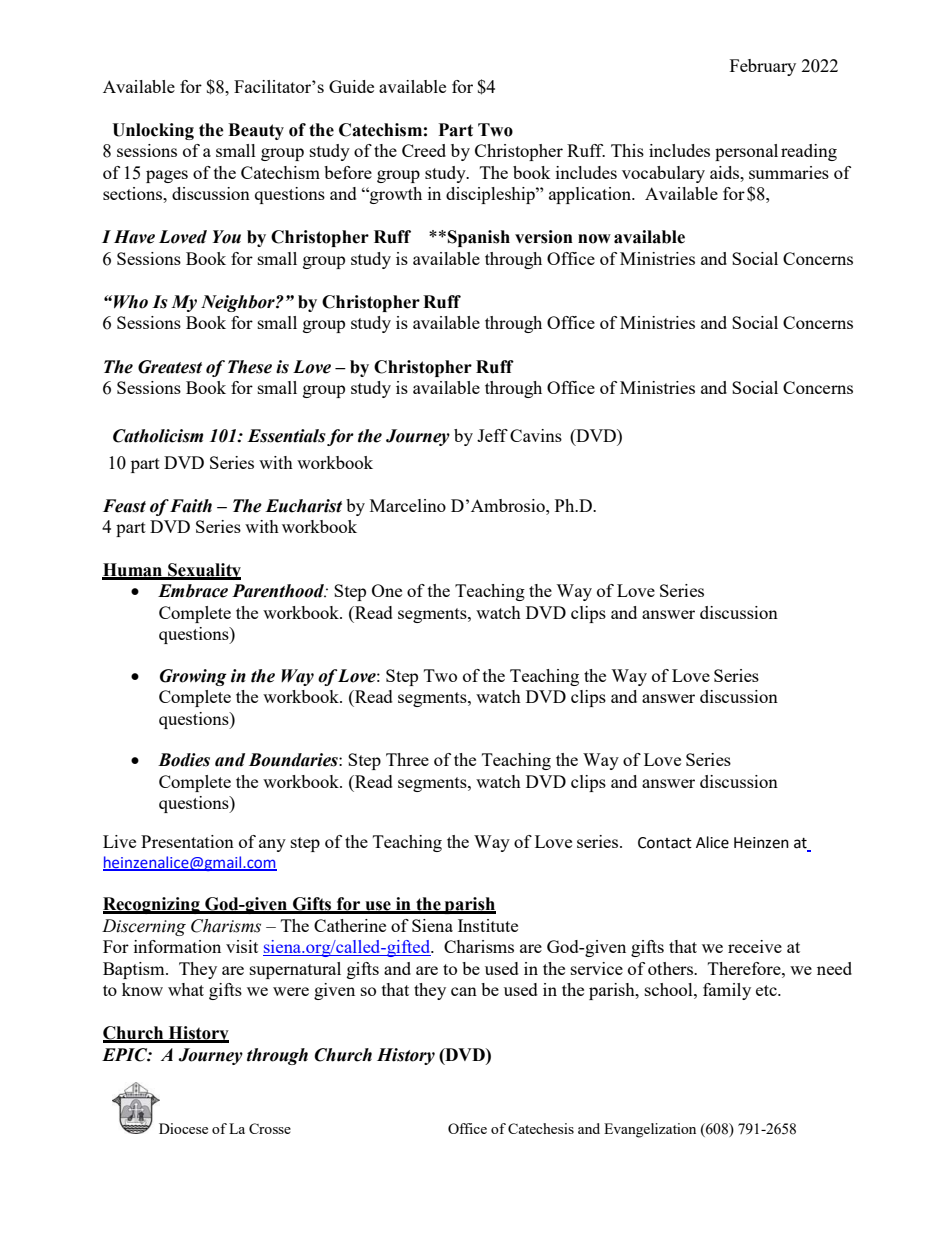  Describe the element at coordinates (755, 946) in the image. I see `receive` at that location.
